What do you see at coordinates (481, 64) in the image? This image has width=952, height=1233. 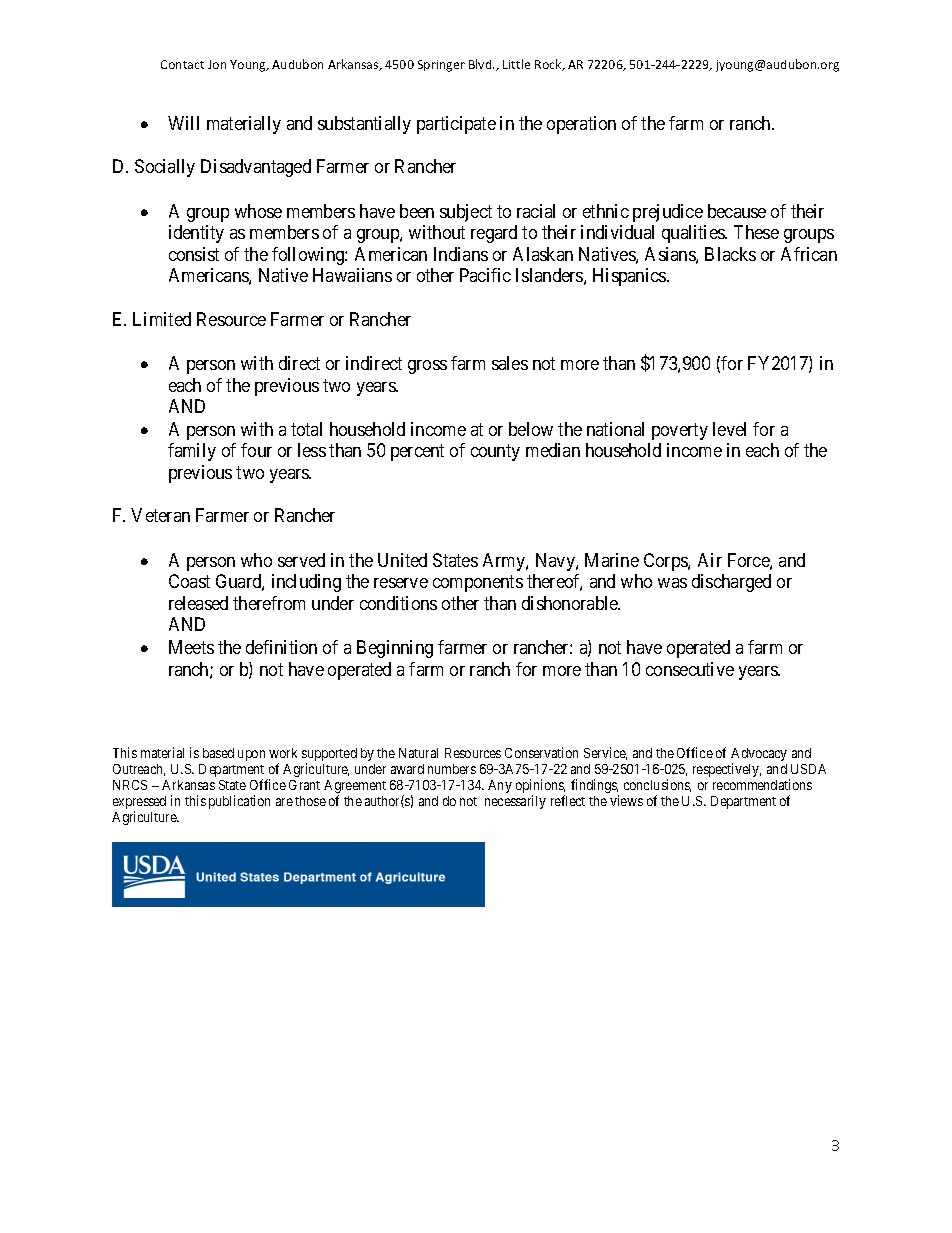 I see `Blvd` at bounding box center [481, 64].
